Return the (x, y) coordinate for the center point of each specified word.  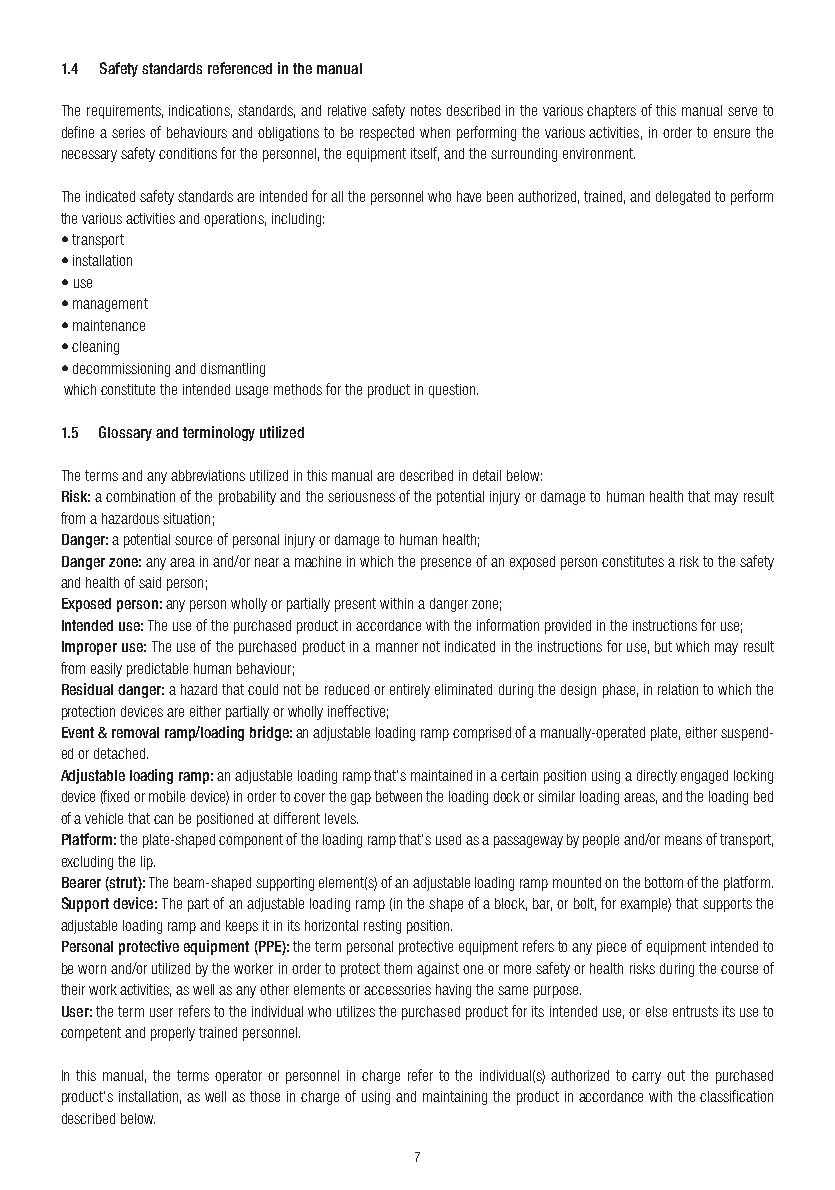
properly (173, 1034)
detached (121, 753)
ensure (732, 133)
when (435, 132)
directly (657, 777)
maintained (441, 775)
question (453, 391)
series (128, 132)
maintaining (455, 1098)
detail (487, 475)
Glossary (125, 433)
